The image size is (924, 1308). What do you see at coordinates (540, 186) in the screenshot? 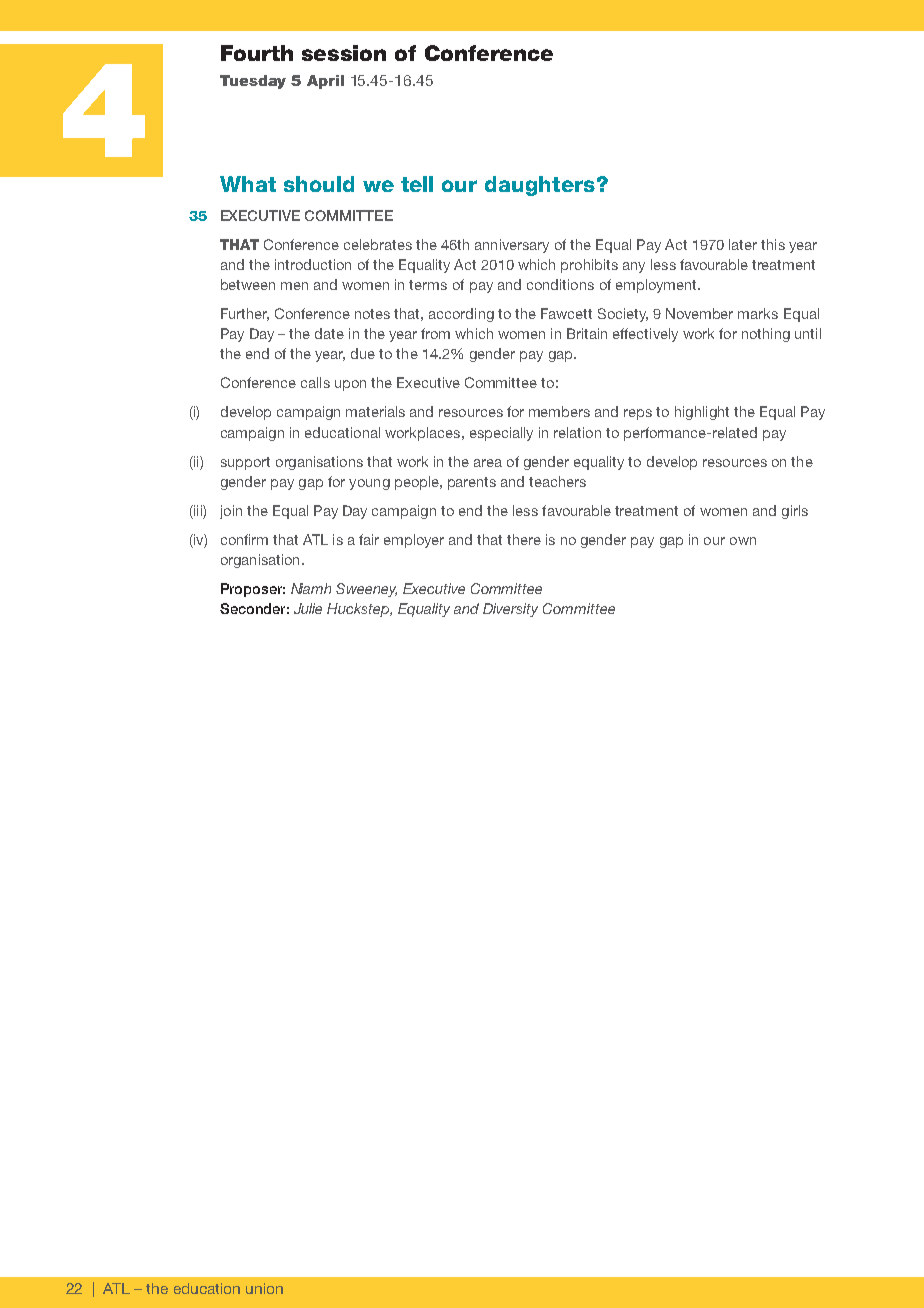
I see `daughters` at bounding box center [540, 186].
